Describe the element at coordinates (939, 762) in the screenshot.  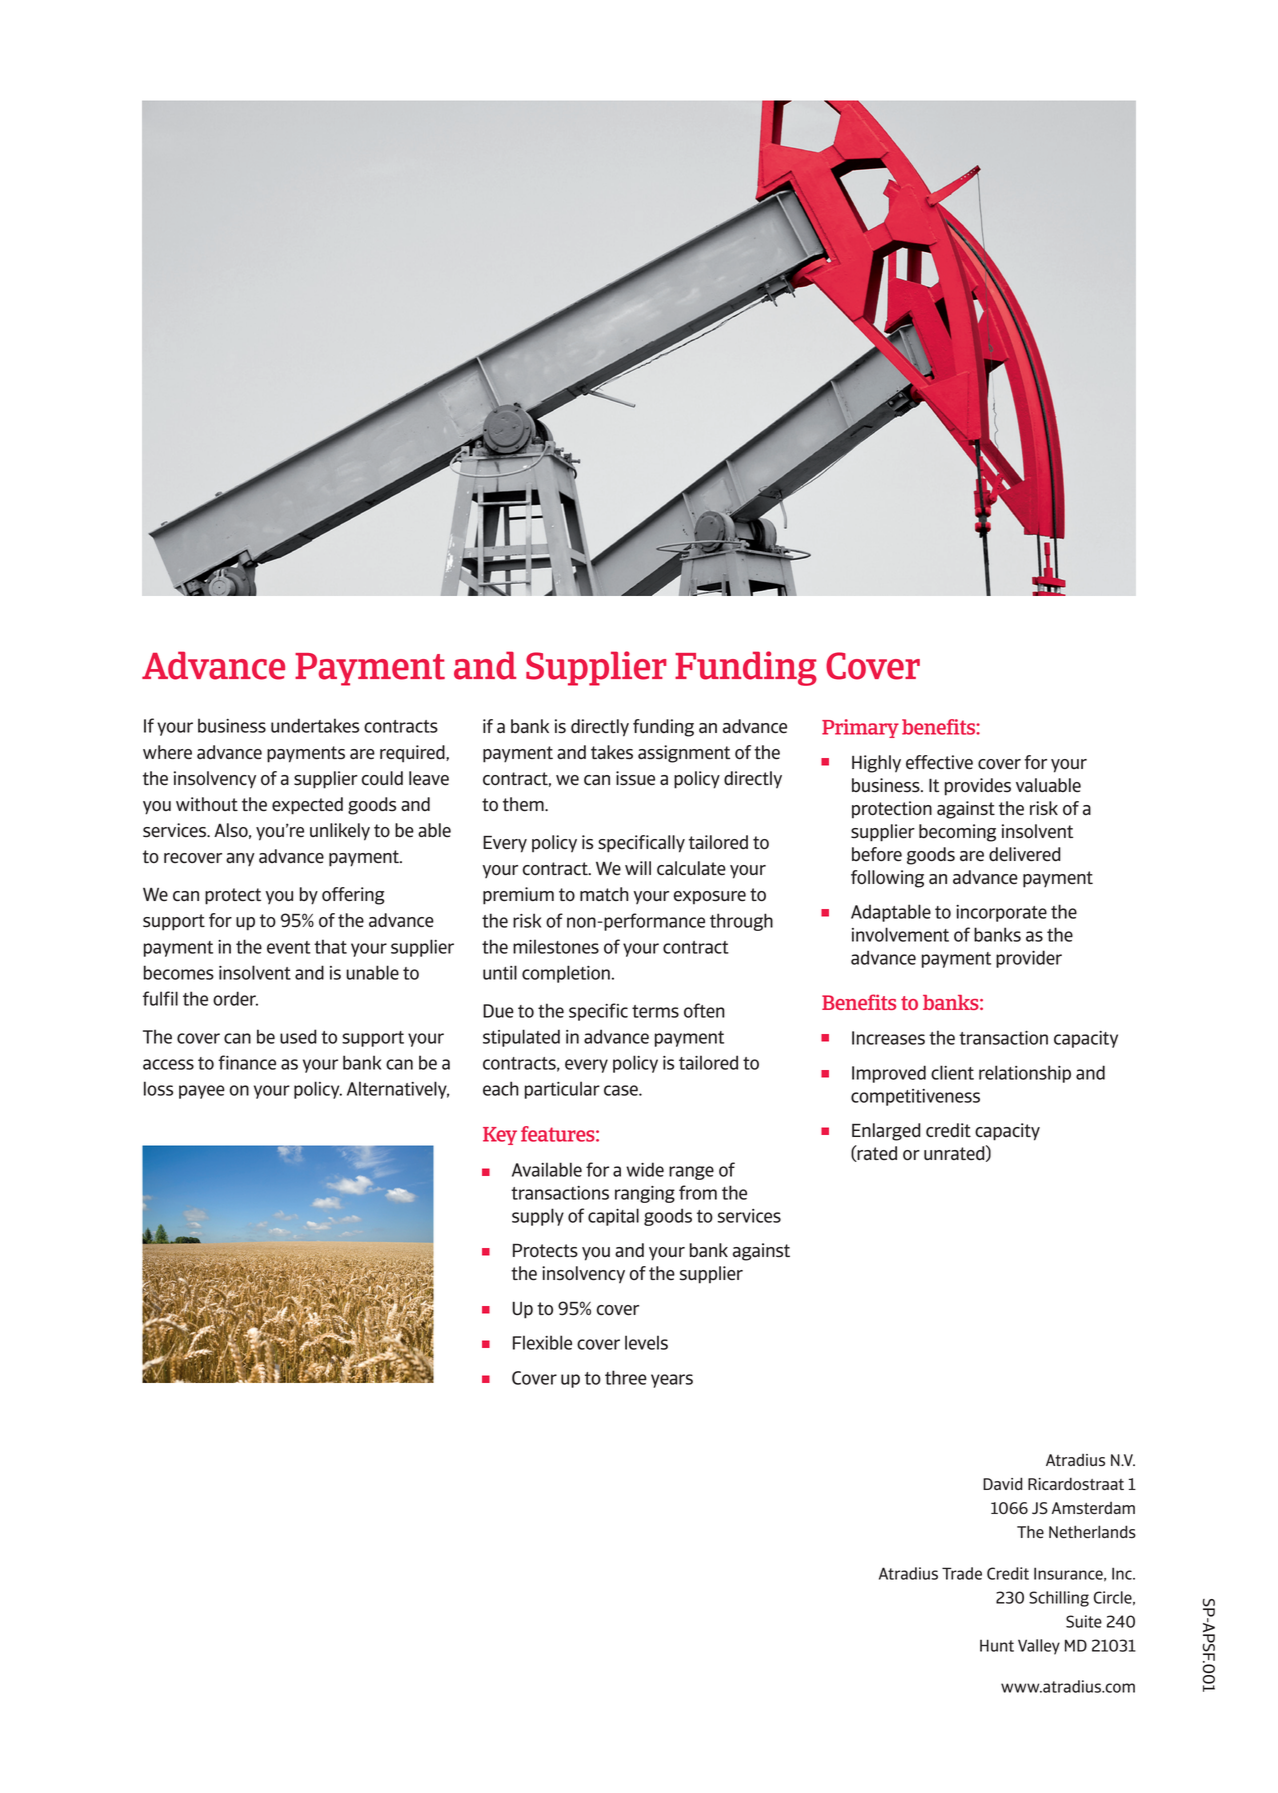
I see `effective` at that location.
